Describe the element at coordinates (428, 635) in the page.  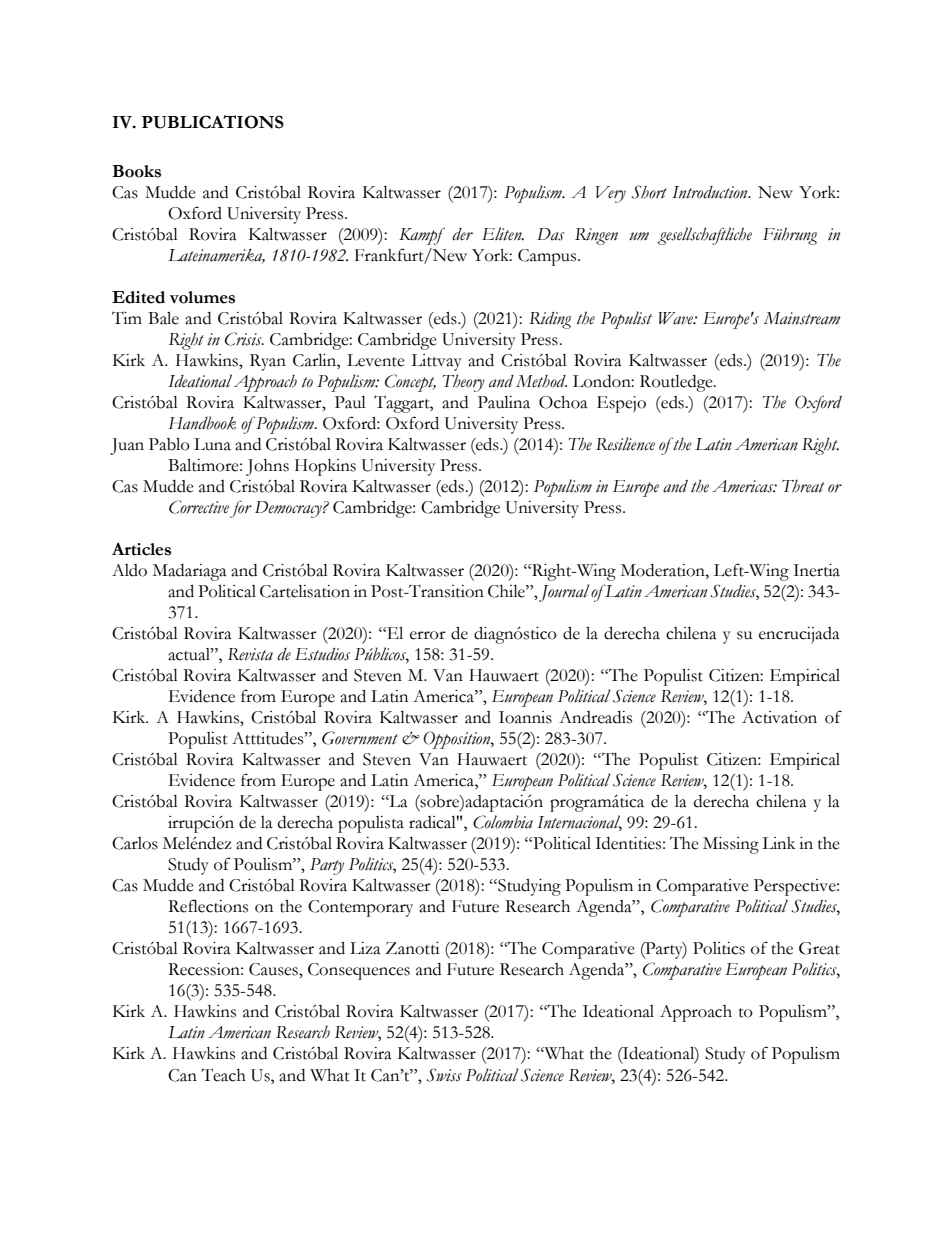
I see `error` at that location.
